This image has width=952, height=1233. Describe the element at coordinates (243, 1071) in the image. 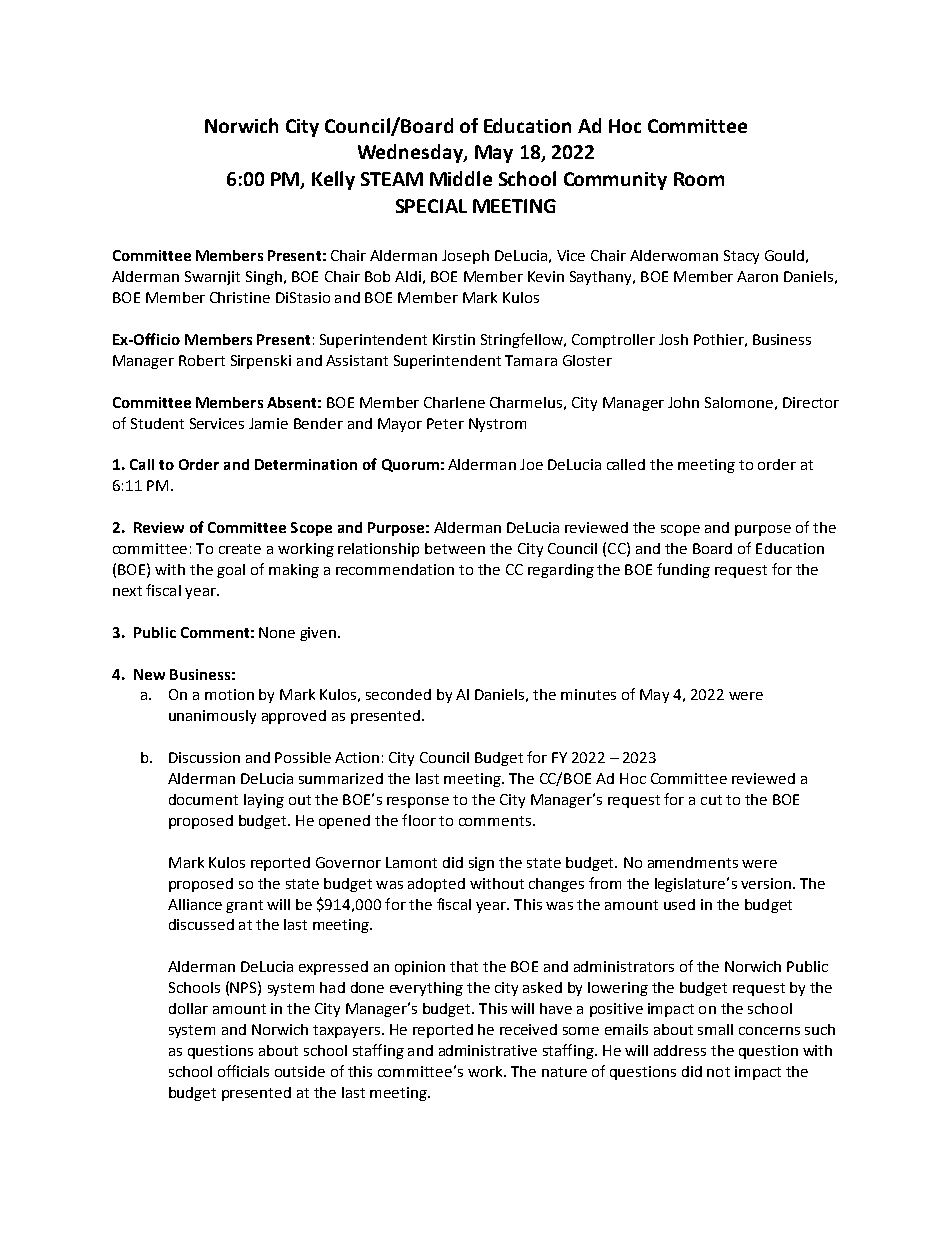

I see `officials` at that location.
